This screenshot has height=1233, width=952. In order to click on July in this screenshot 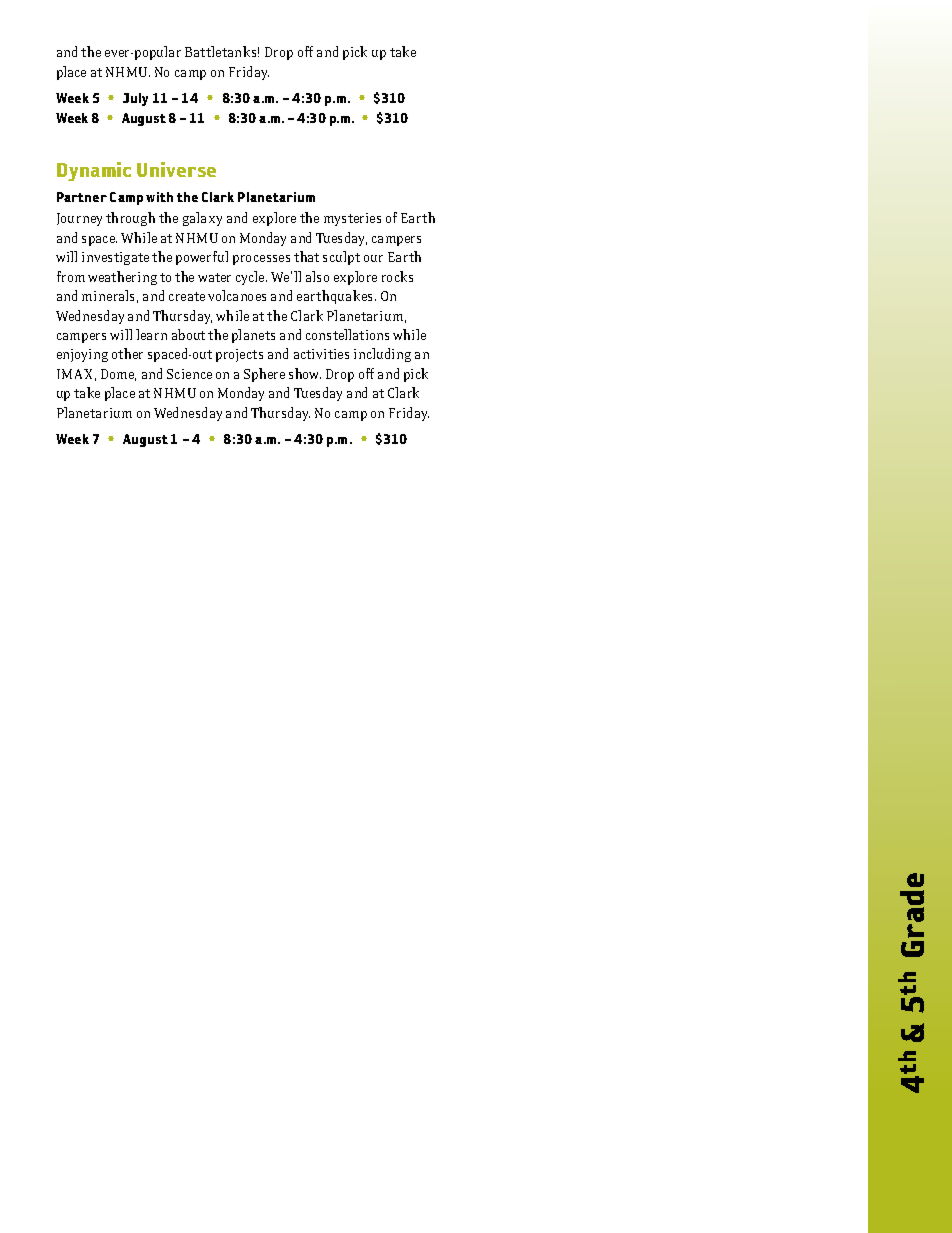, I will do `click(135, 99)`.
